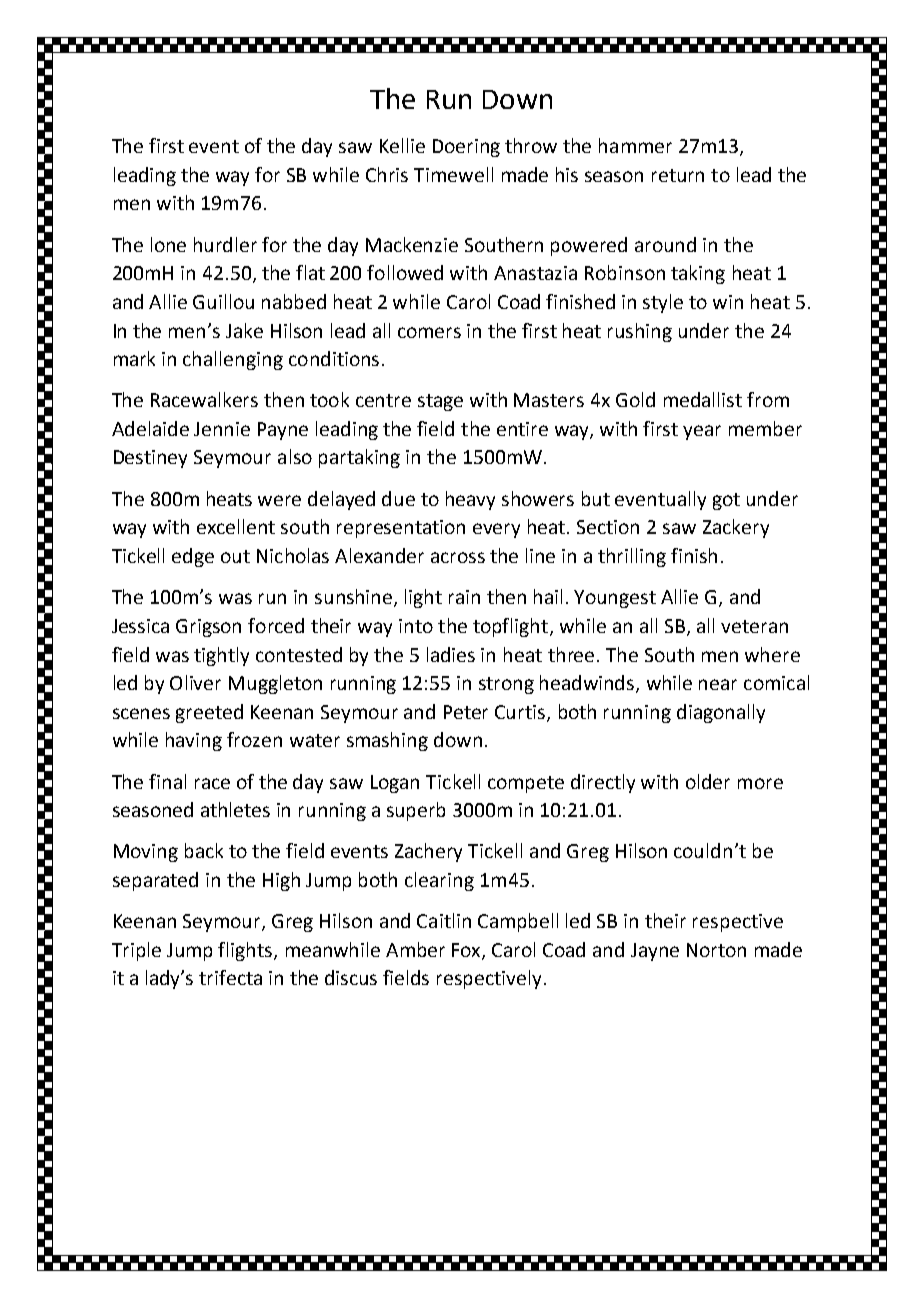 The height and width of the image is (1308, 924). What do you see at coordinates (458, 557) in the image?
I see `across` at bounding box center [458, 557].
